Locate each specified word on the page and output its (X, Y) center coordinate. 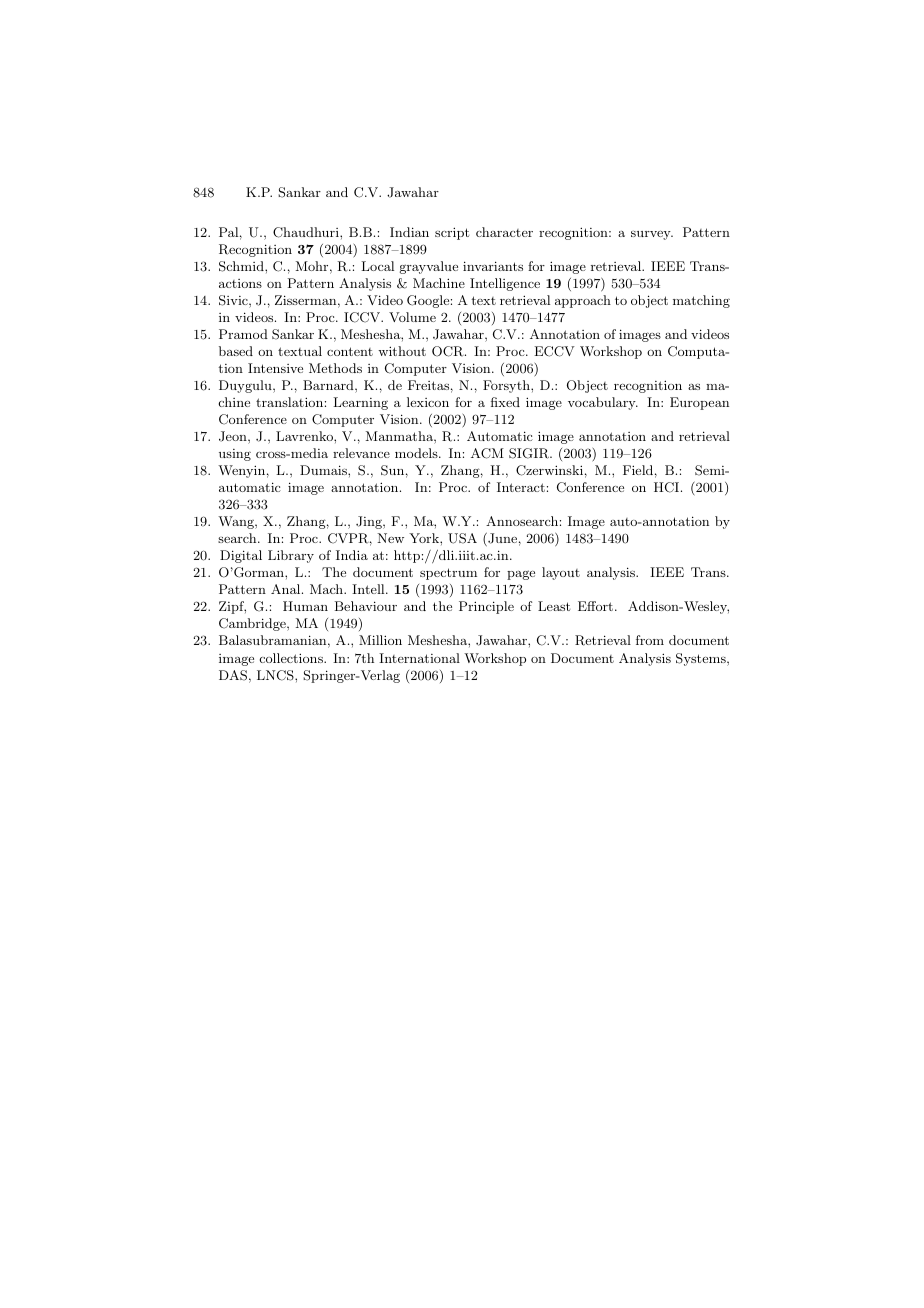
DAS (233, 675)
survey (652, 235)
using (235, 455)
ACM (487, 453)
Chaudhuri (307, 232)
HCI (668, 487)
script (452, 233)
